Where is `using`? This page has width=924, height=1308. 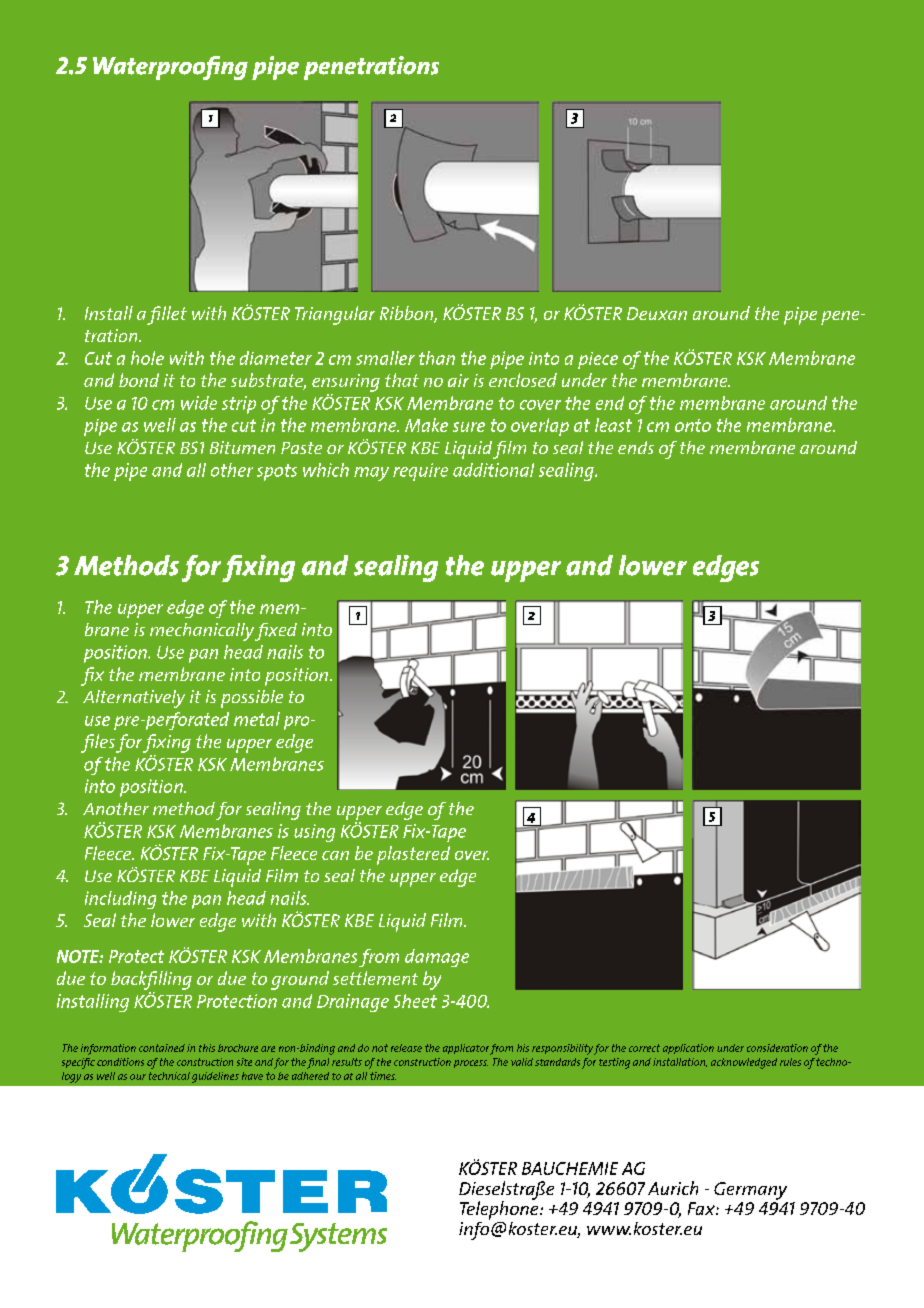 using is located at coordinates (314, 833).
